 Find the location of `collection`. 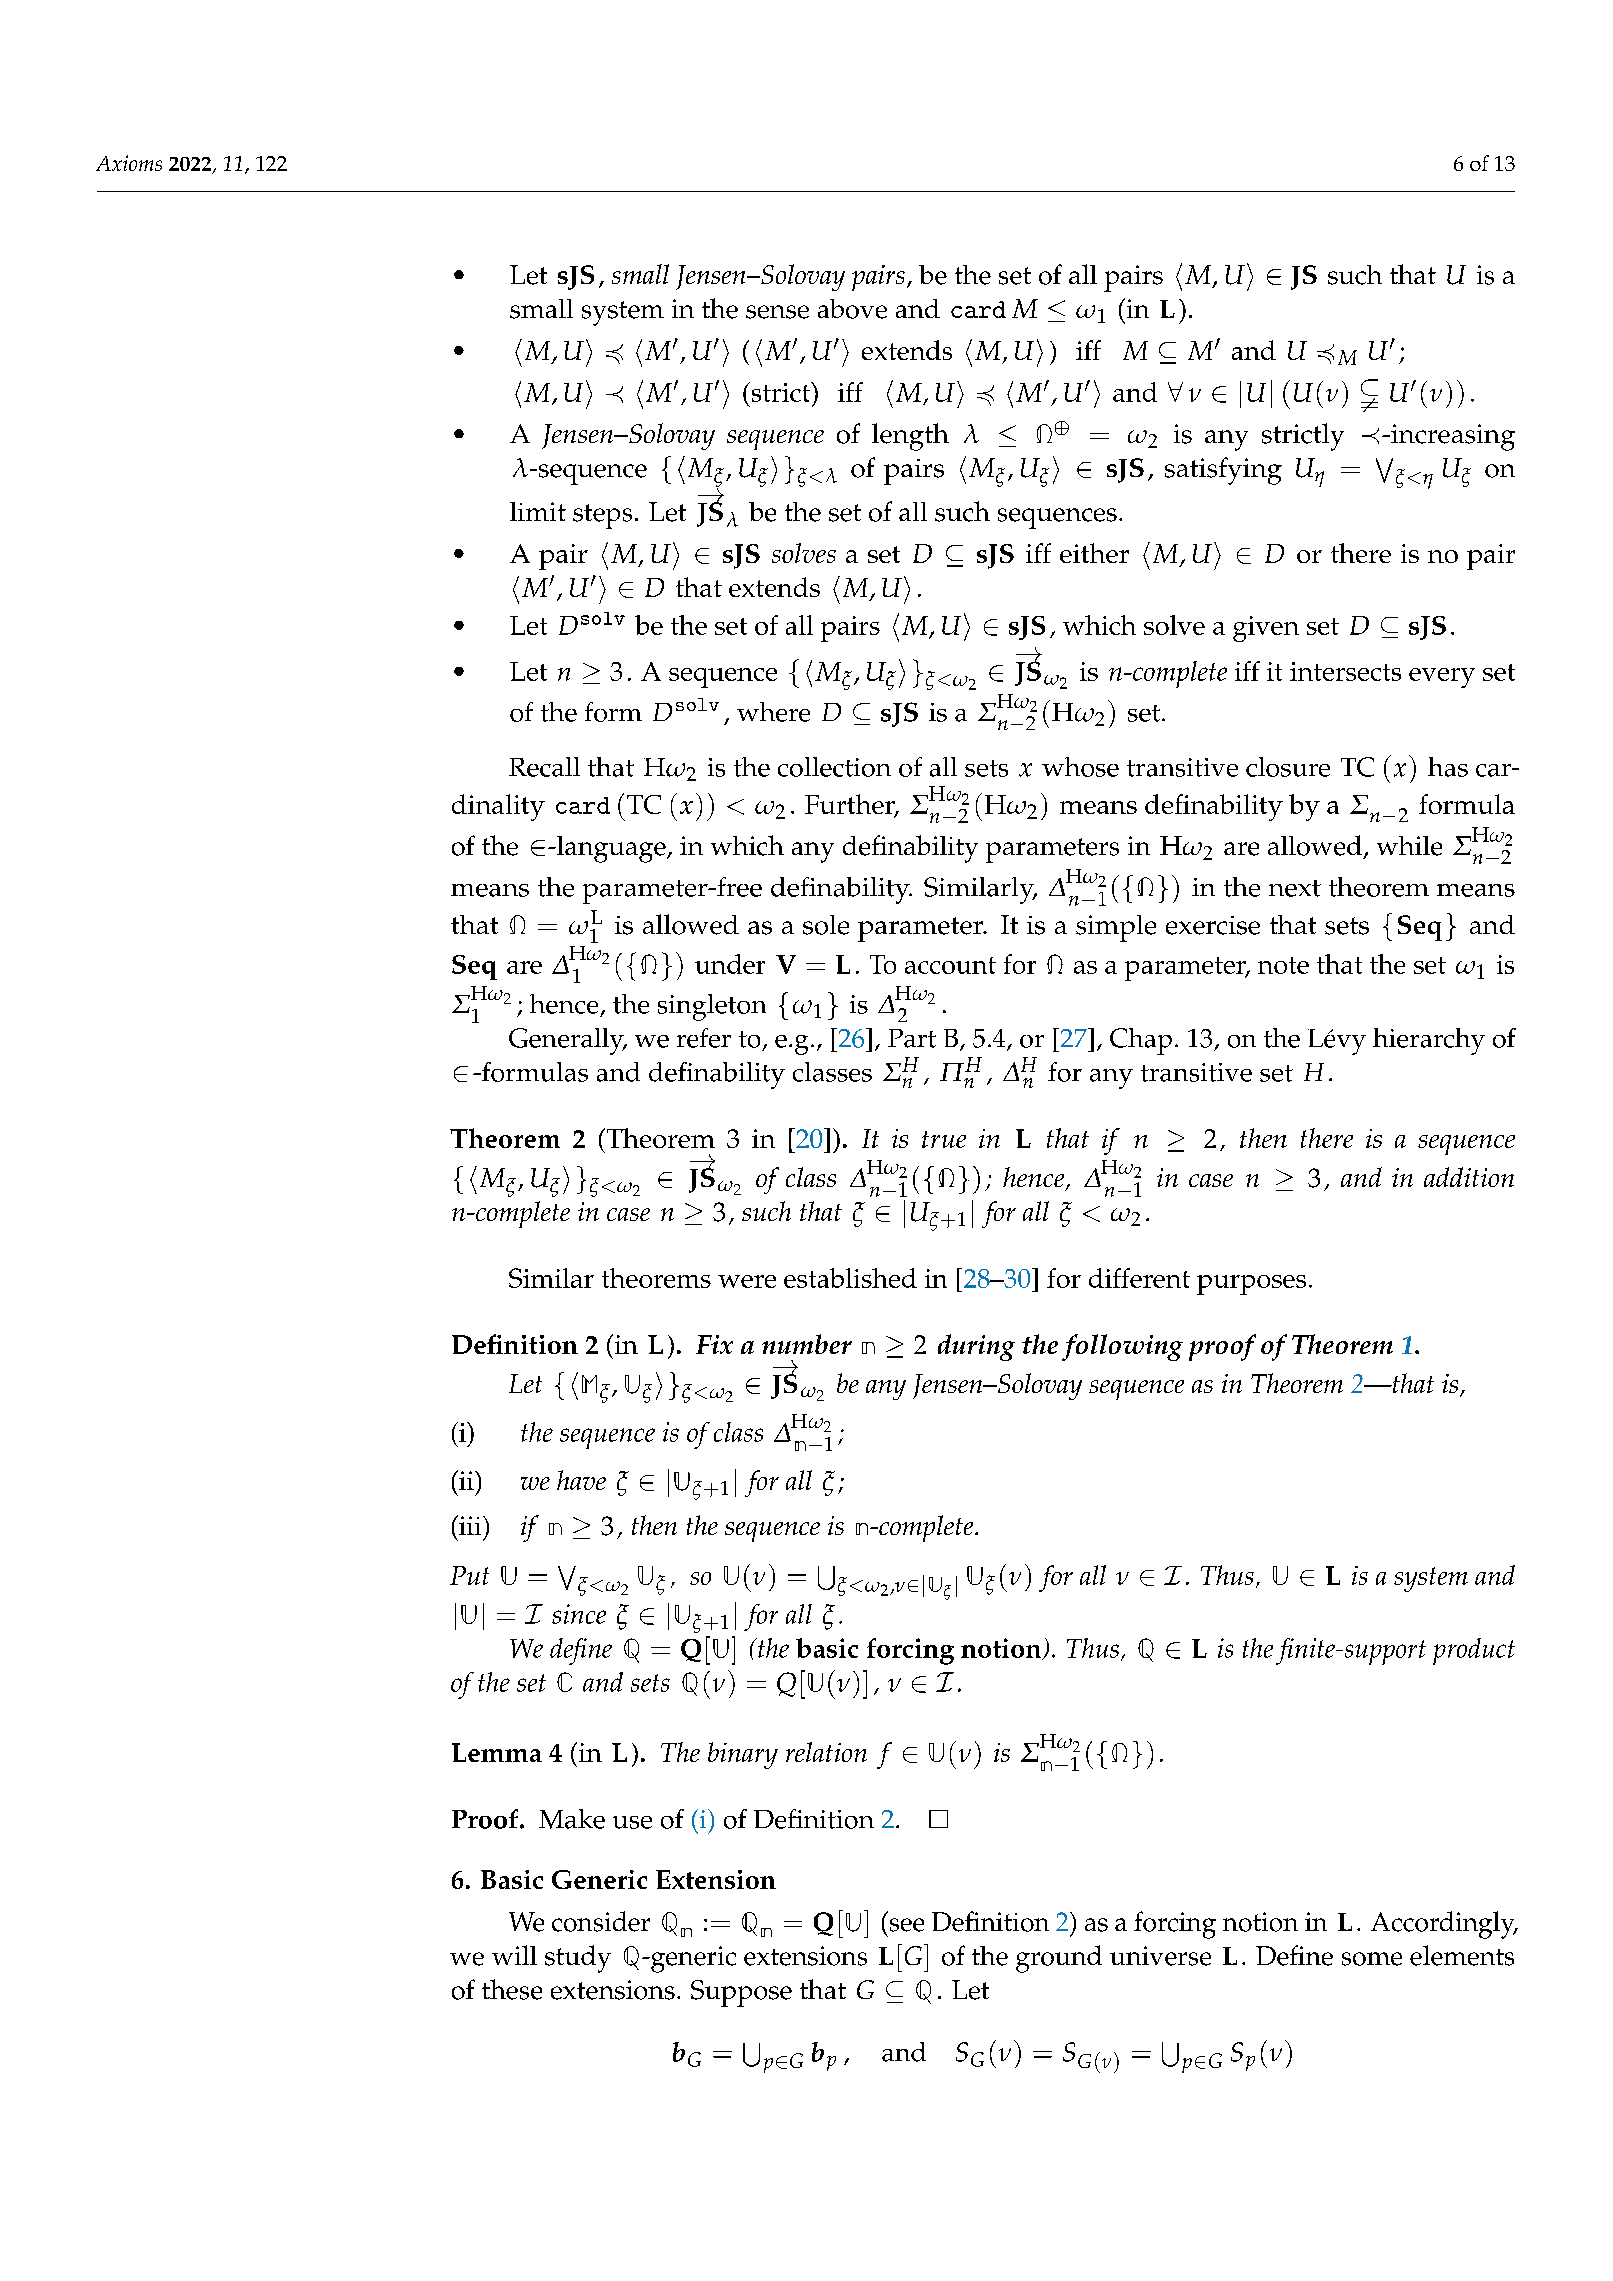

collection is located at coordinates (834, 767).
